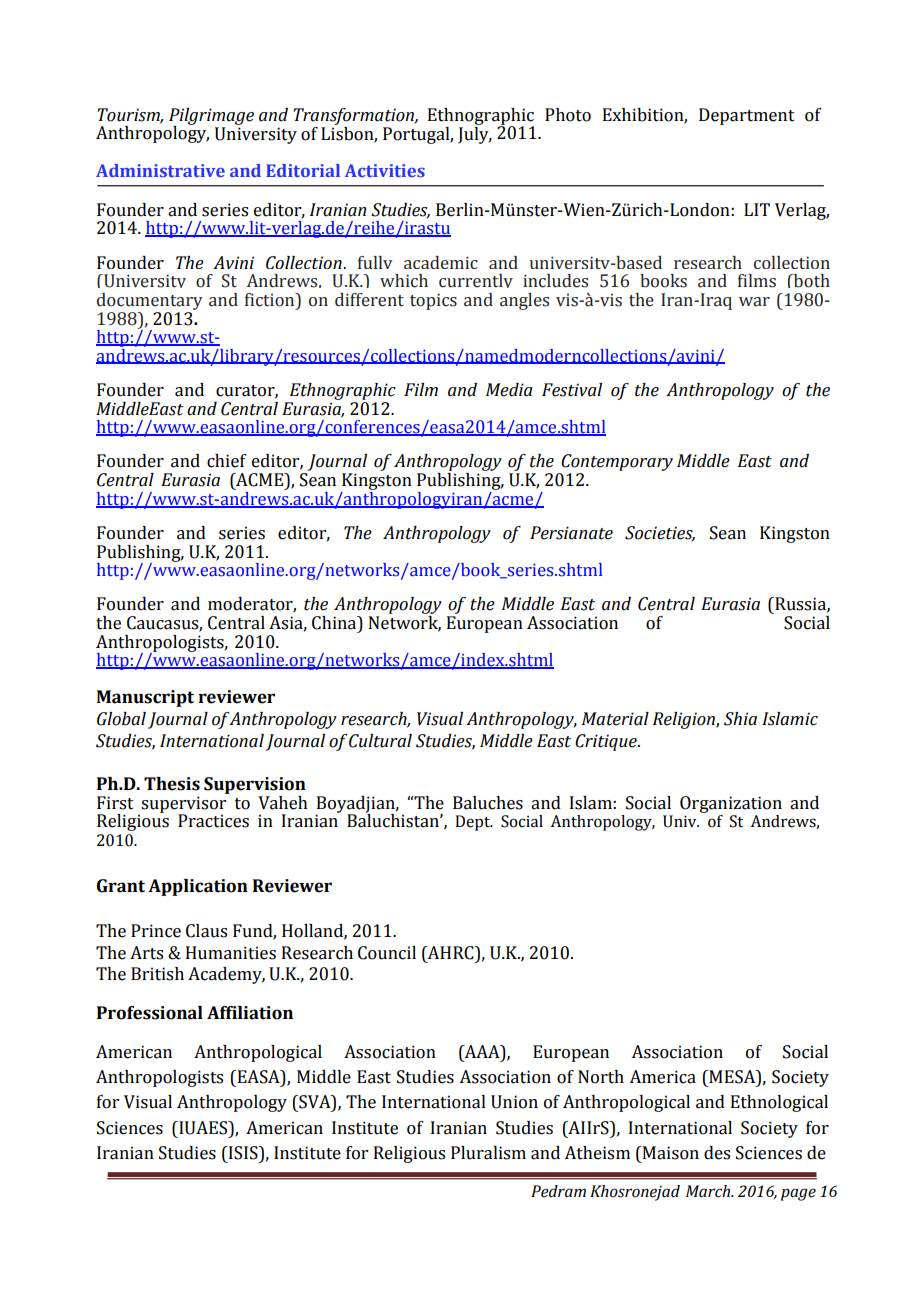  I want to click on Media, so click(509, 390).
